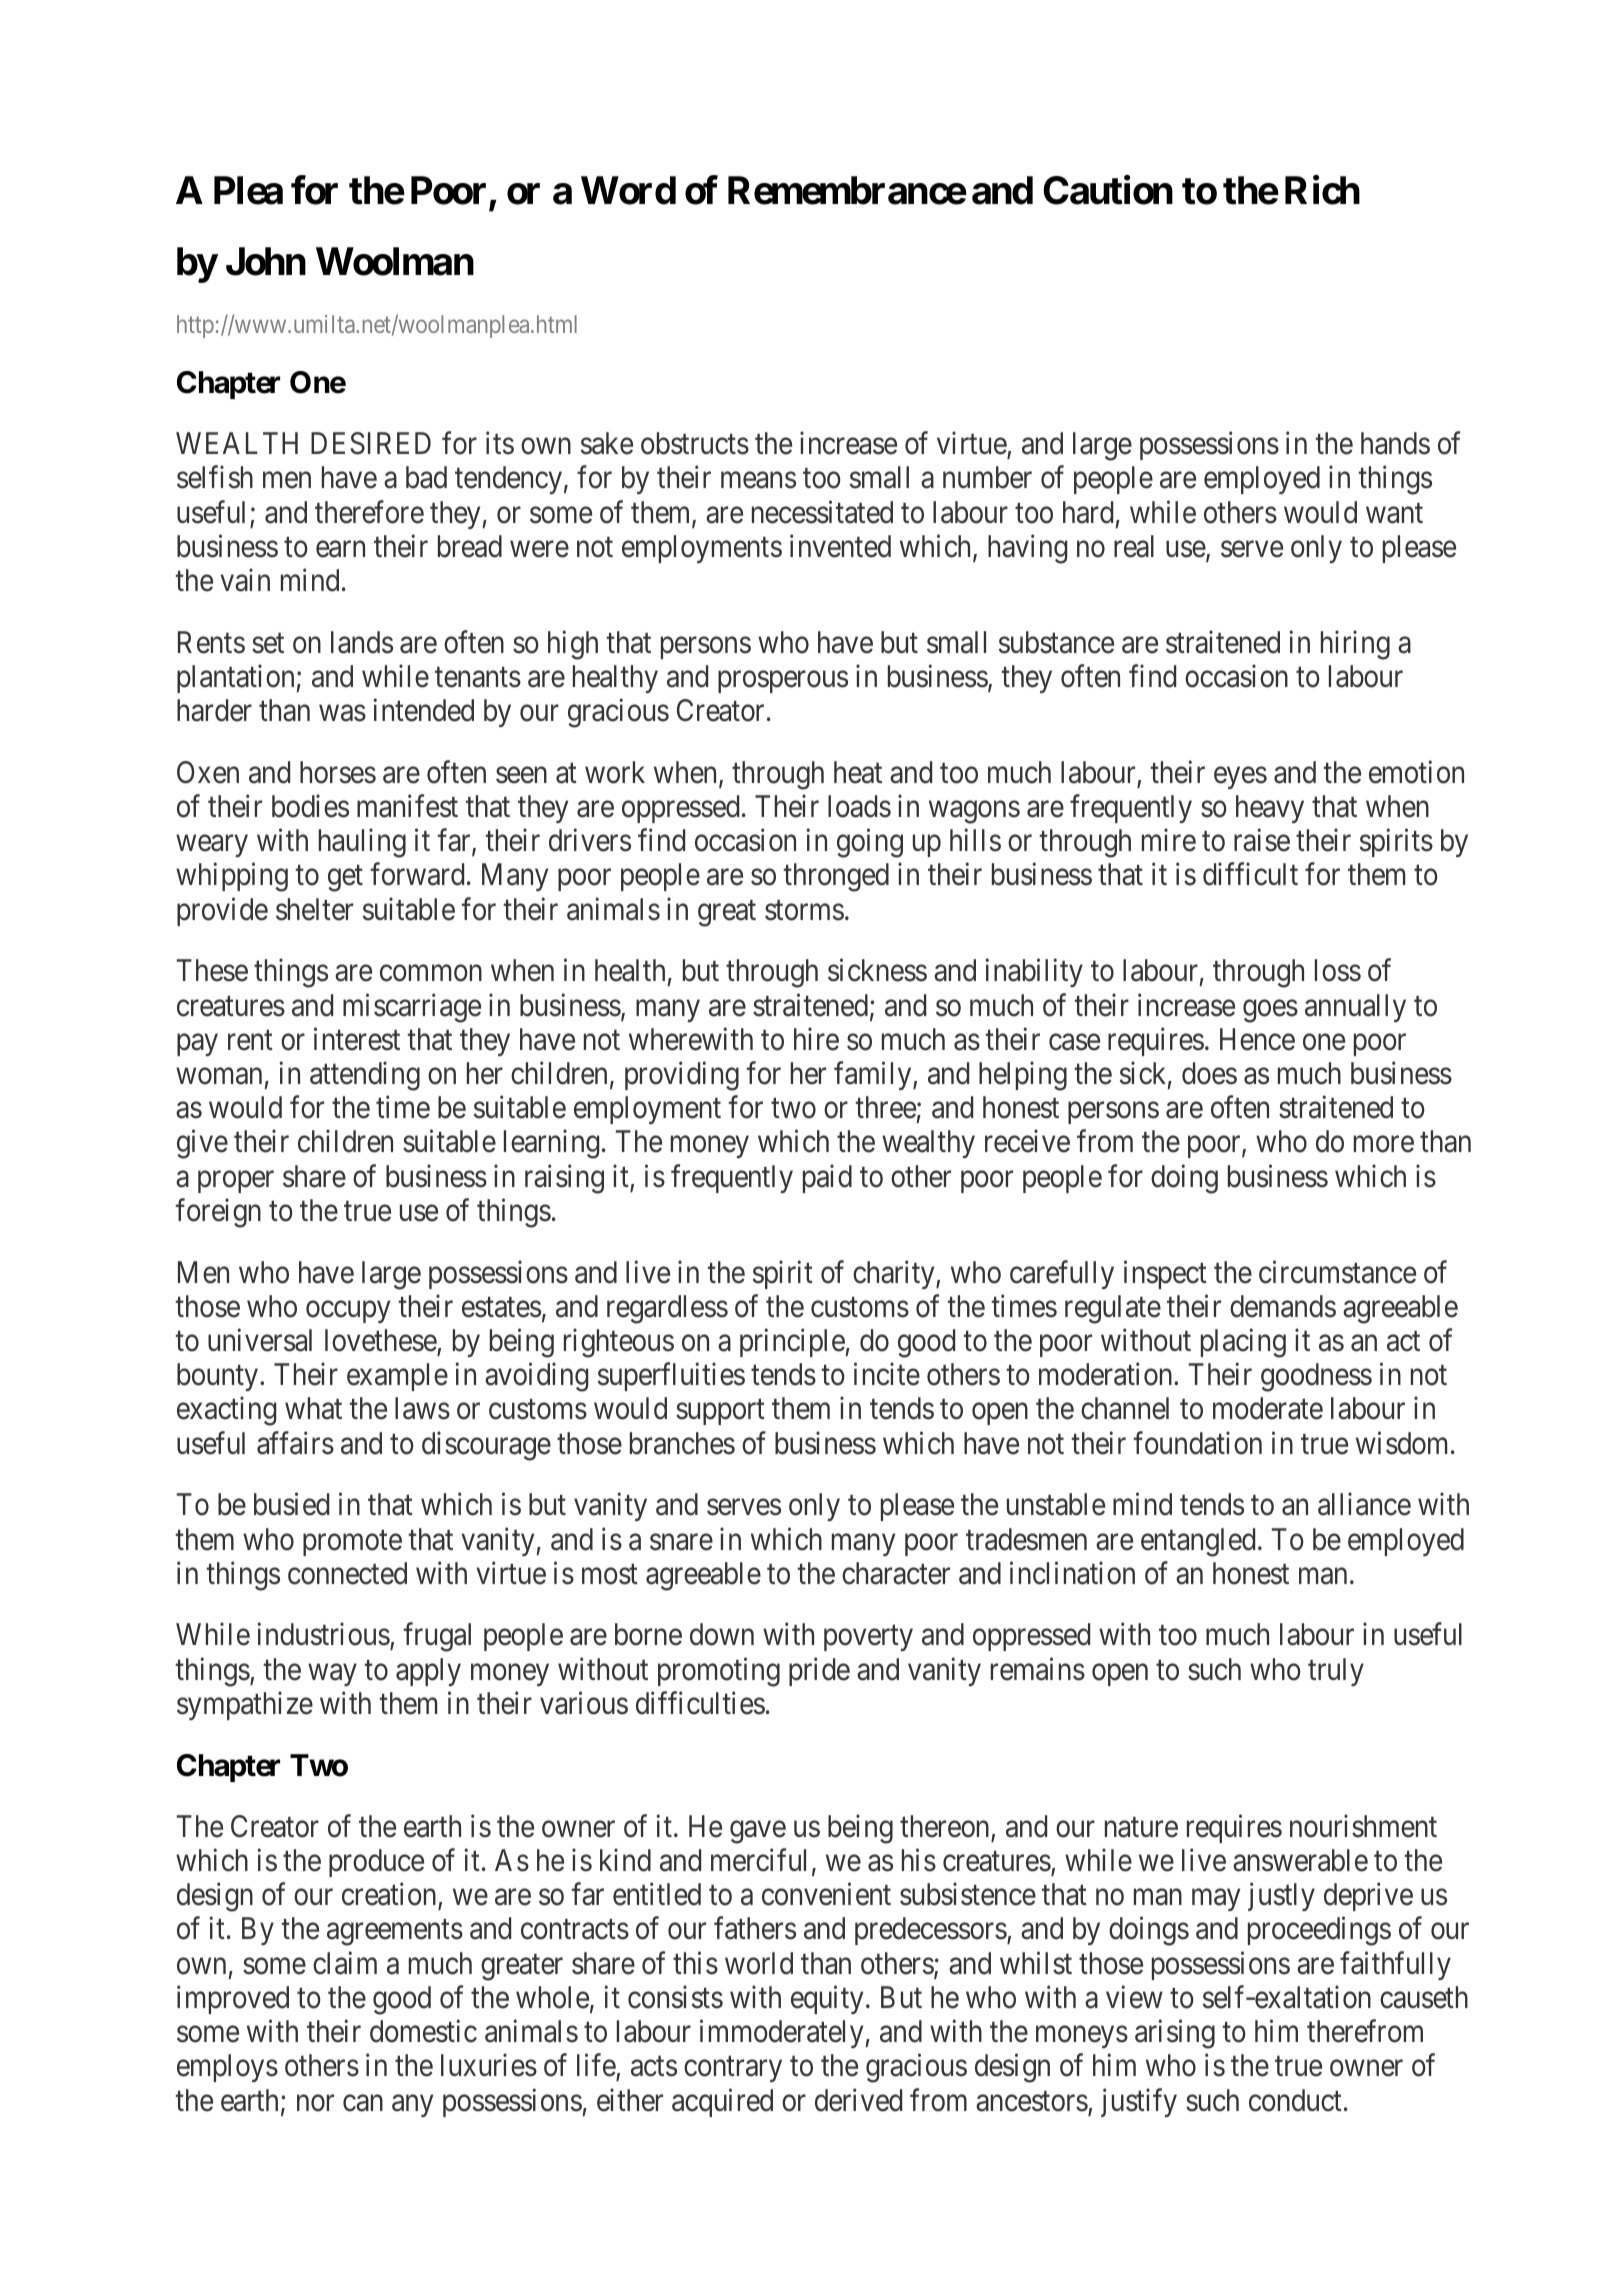 This image has height=2282, width=1613. Describe the element at coordinates (628, 190) in the image. I see `Word` at that location.
